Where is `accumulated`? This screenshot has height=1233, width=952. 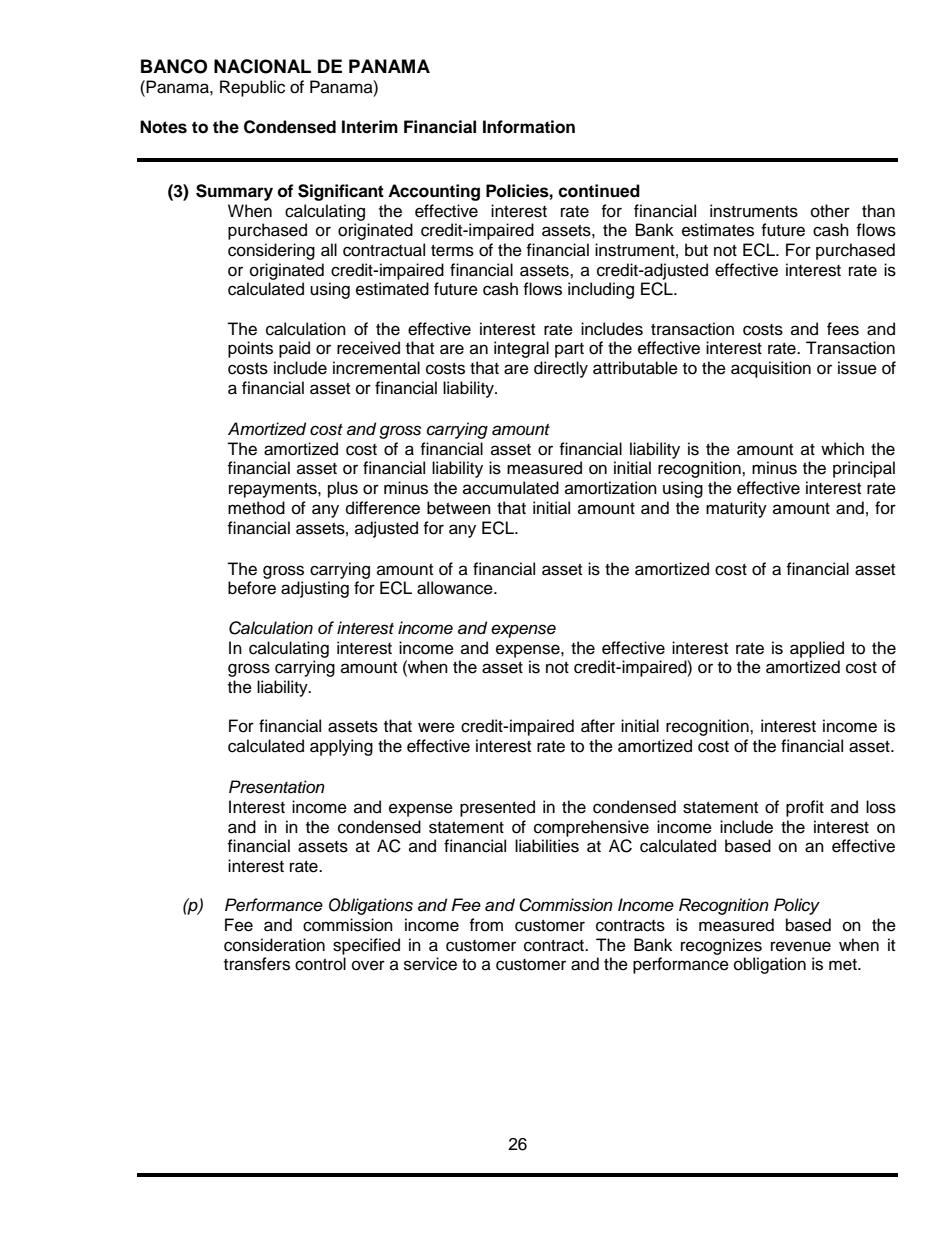
accumulated is located at coordinates (511, 488).
